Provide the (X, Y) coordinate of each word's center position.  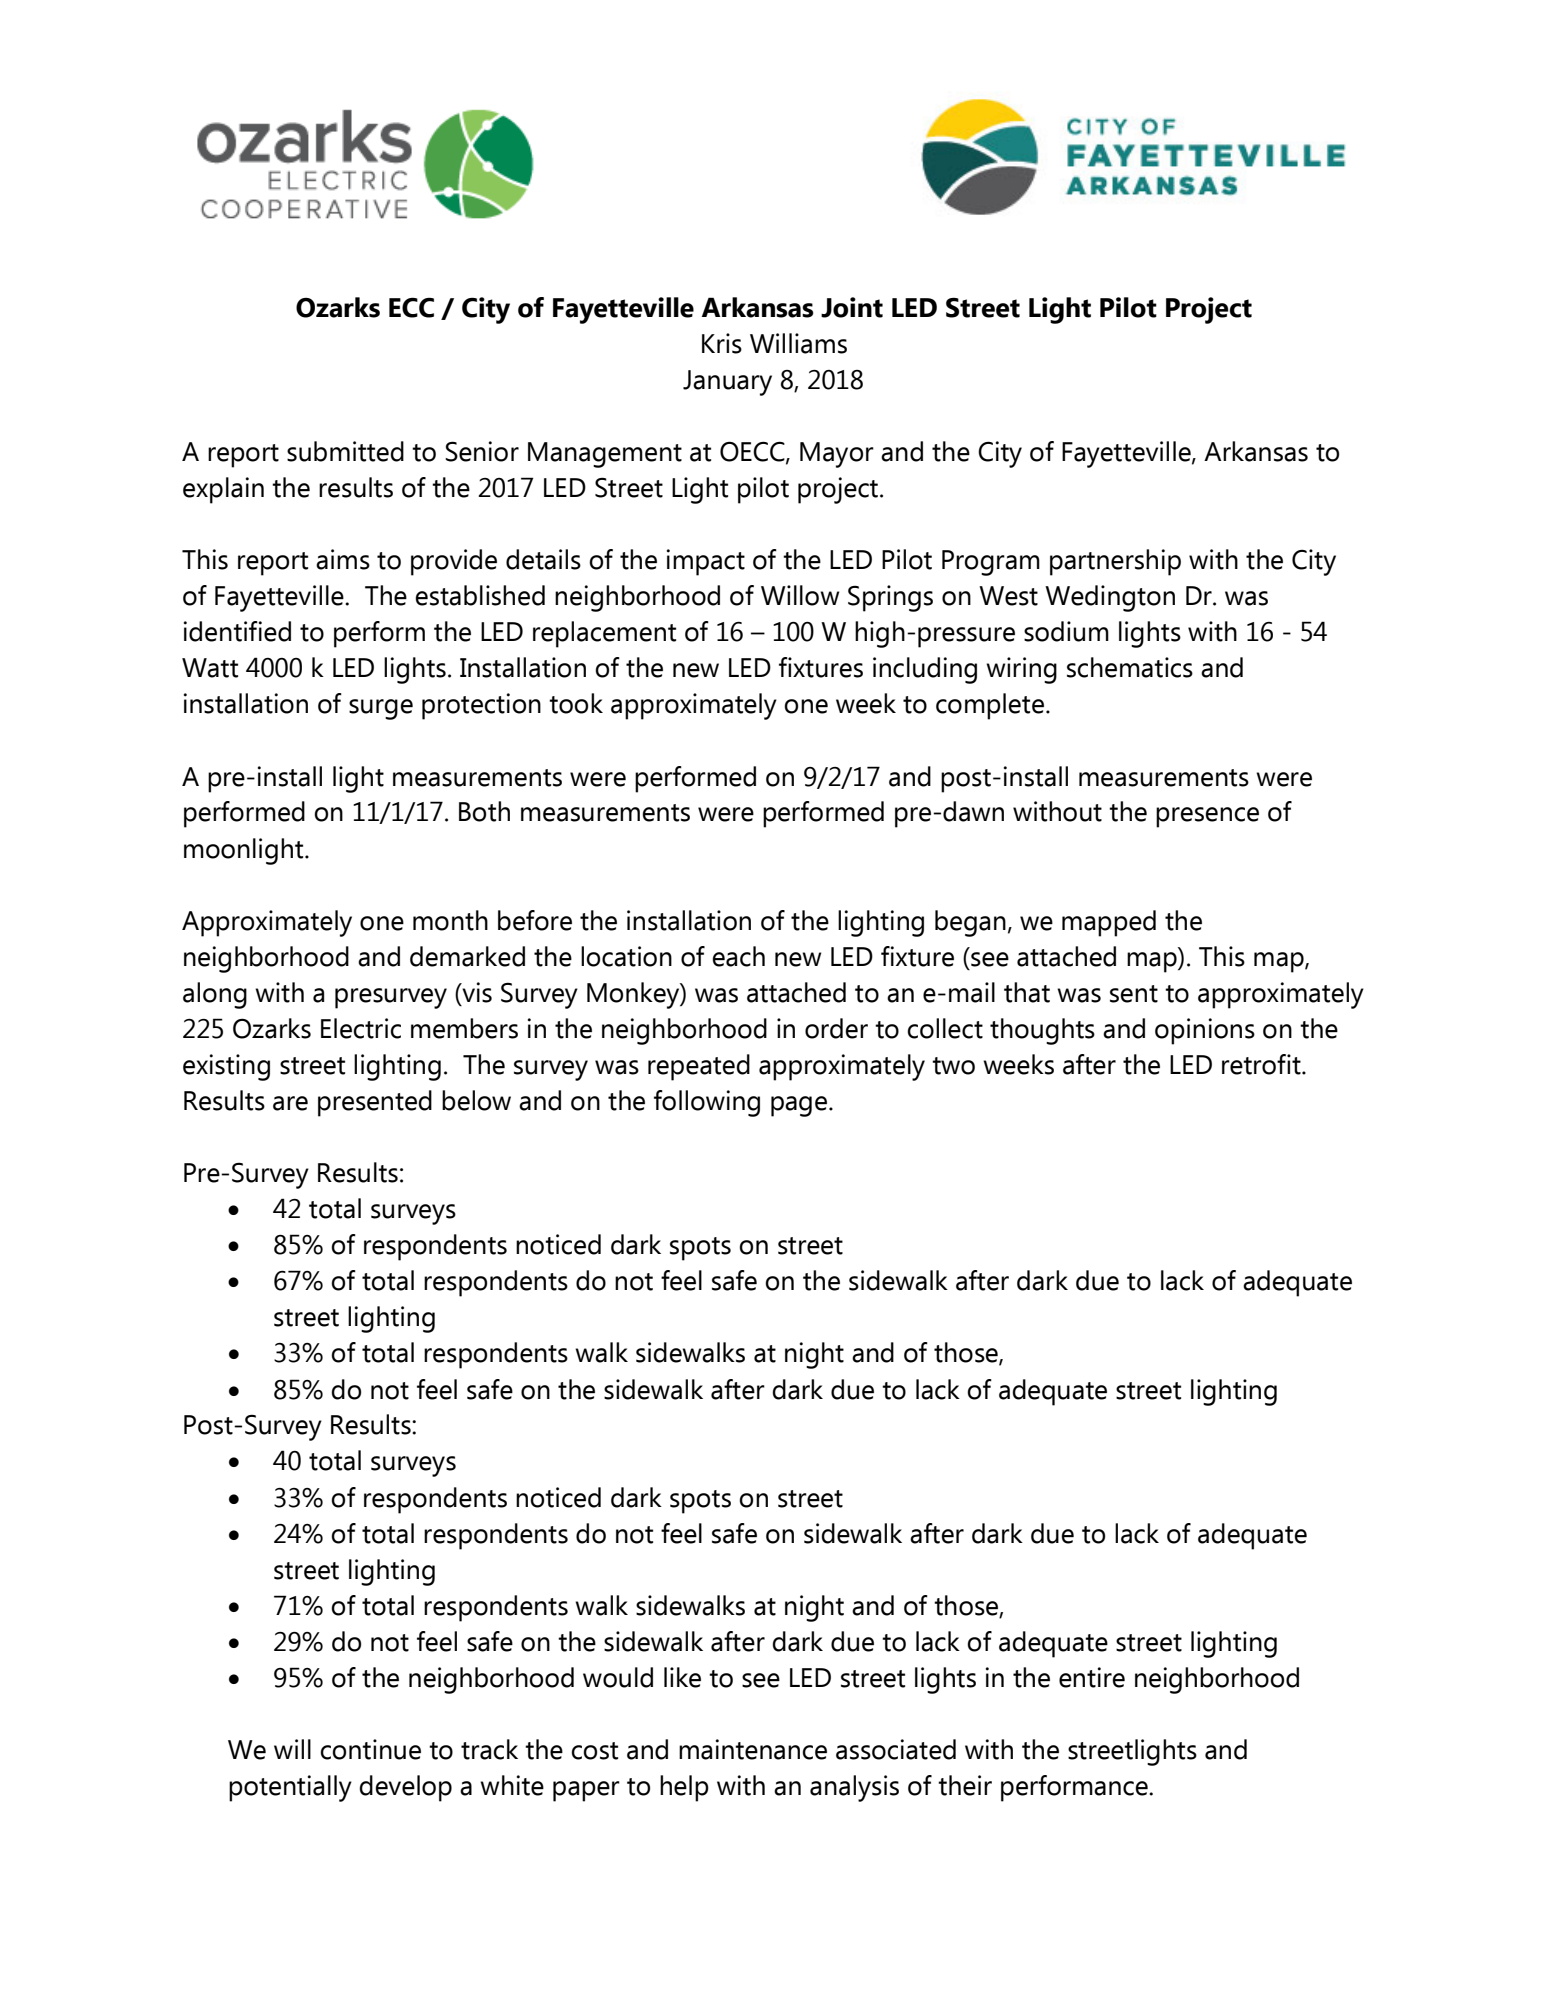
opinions (1205, 1031)
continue (370, 1749)
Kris (722, 343)
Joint (852, 307)
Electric (361, 1028)
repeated (699, 1067)
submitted (345, 451)
